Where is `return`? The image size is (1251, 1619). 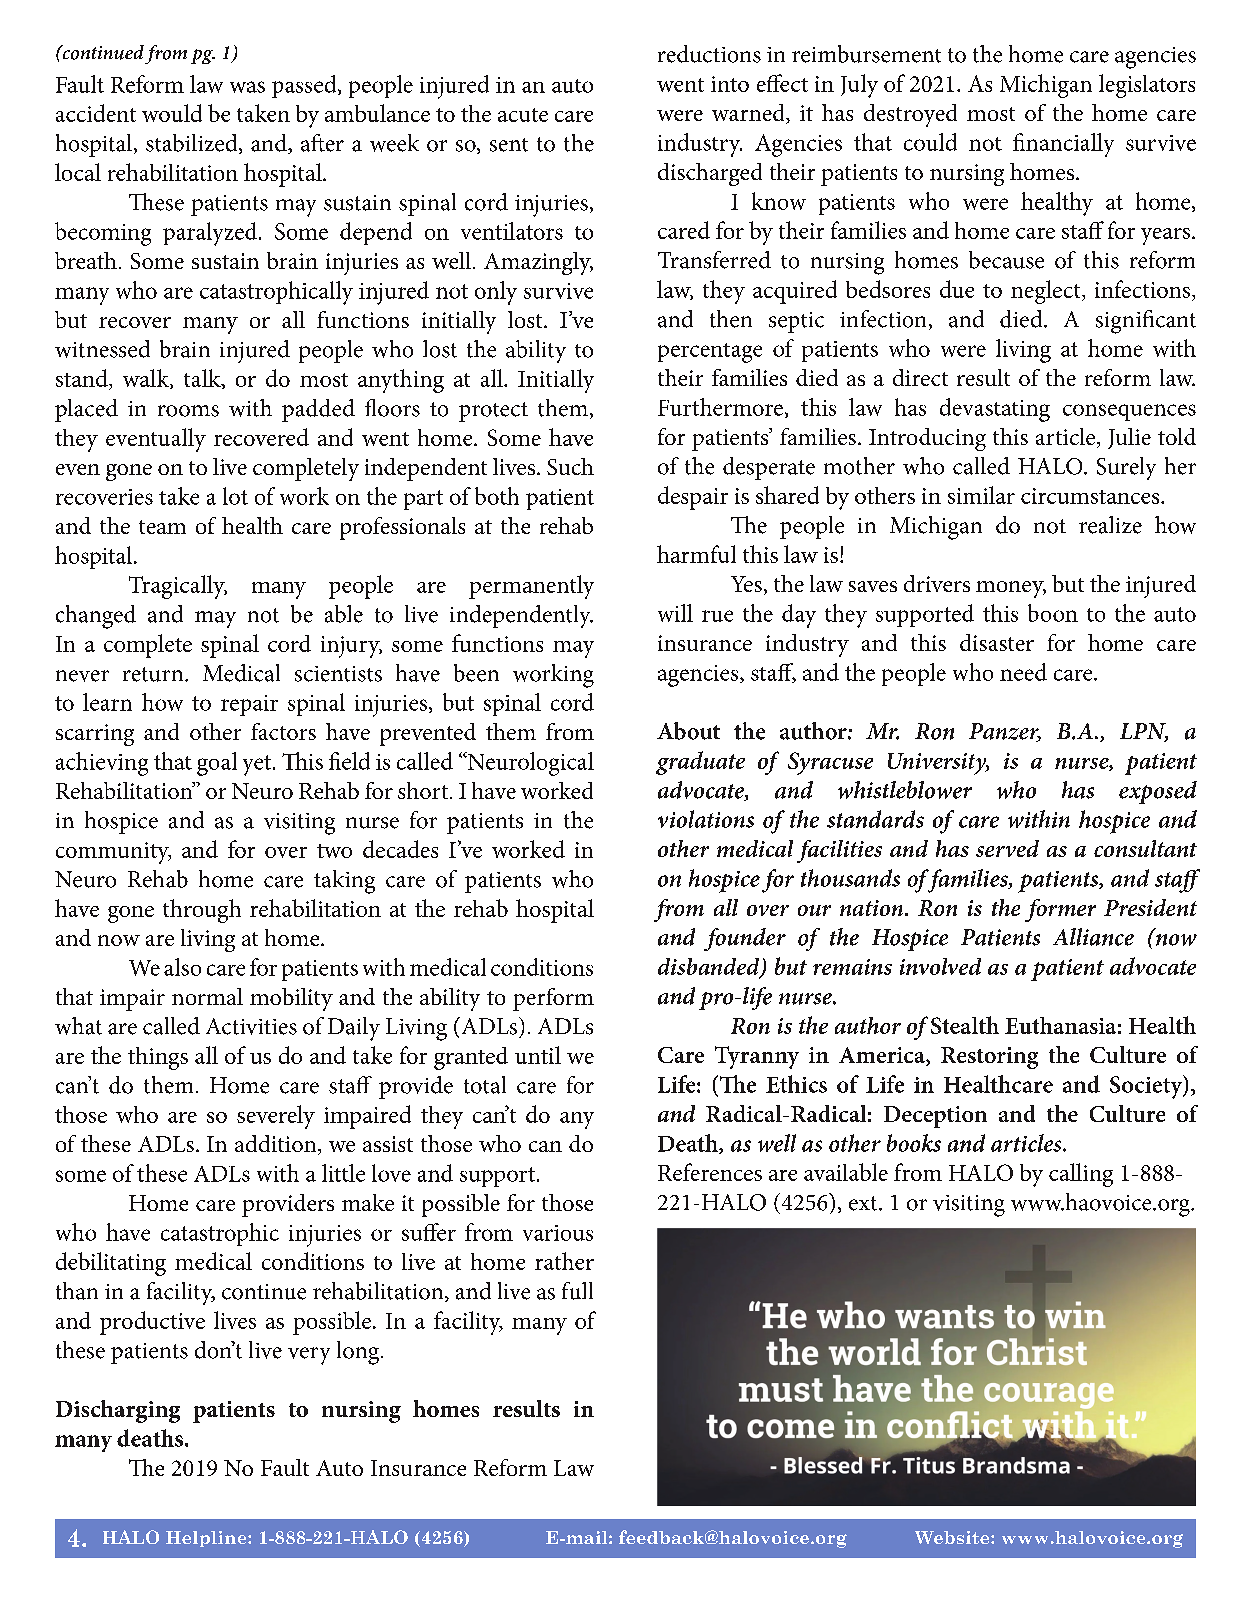 return is located at coordinates (154, 674).
